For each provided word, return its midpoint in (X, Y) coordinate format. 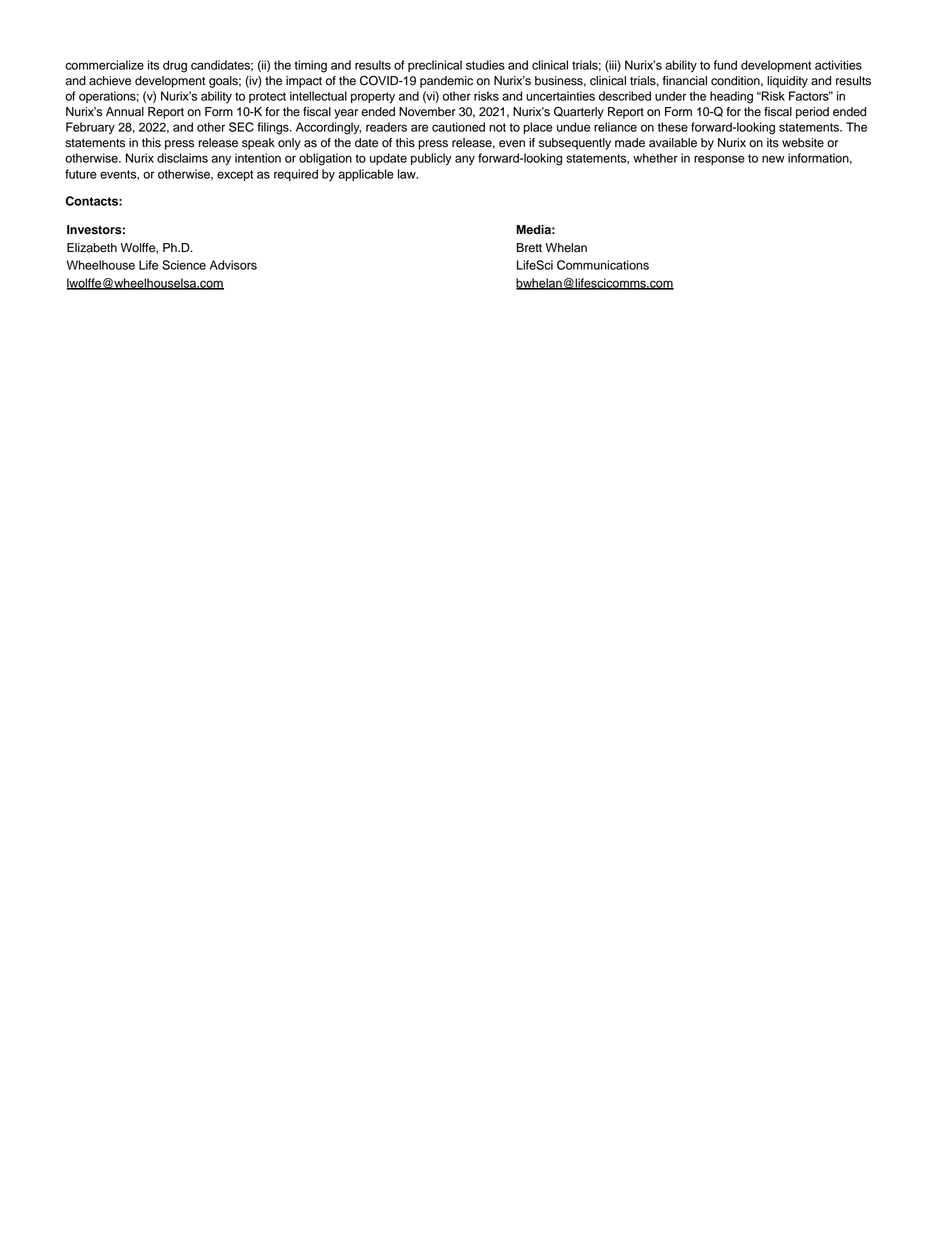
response (719, 160)
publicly (431, 159)
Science (184, 265)
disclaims (182, 158)
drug (175, 66)
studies (485, 65)
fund (725, 65)
